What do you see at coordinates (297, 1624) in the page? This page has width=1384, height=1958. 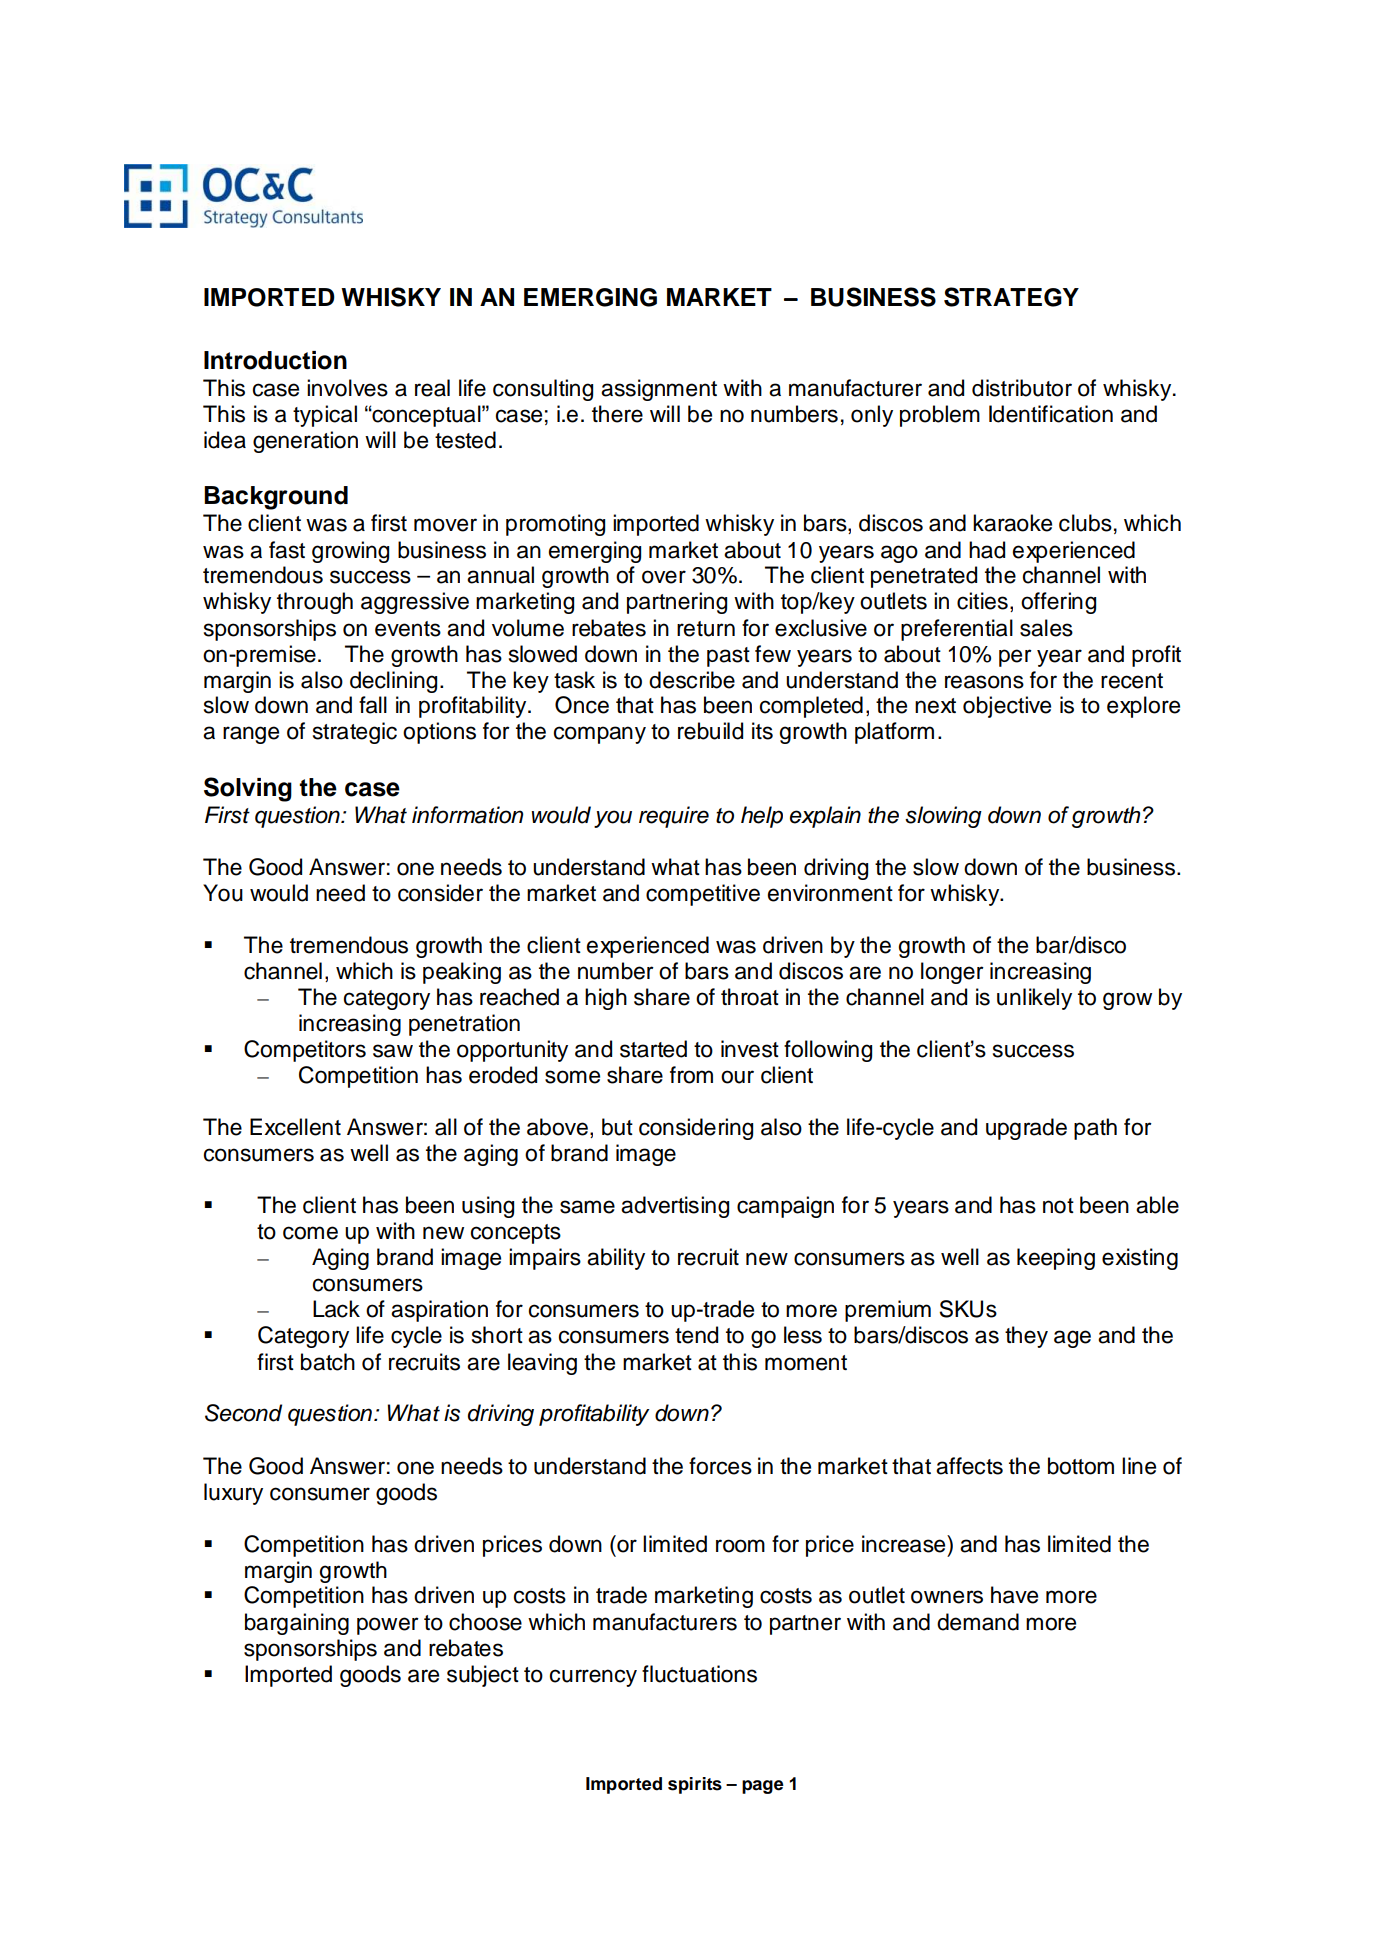 I see `bargaining` at bounding box center [297, 1624].
